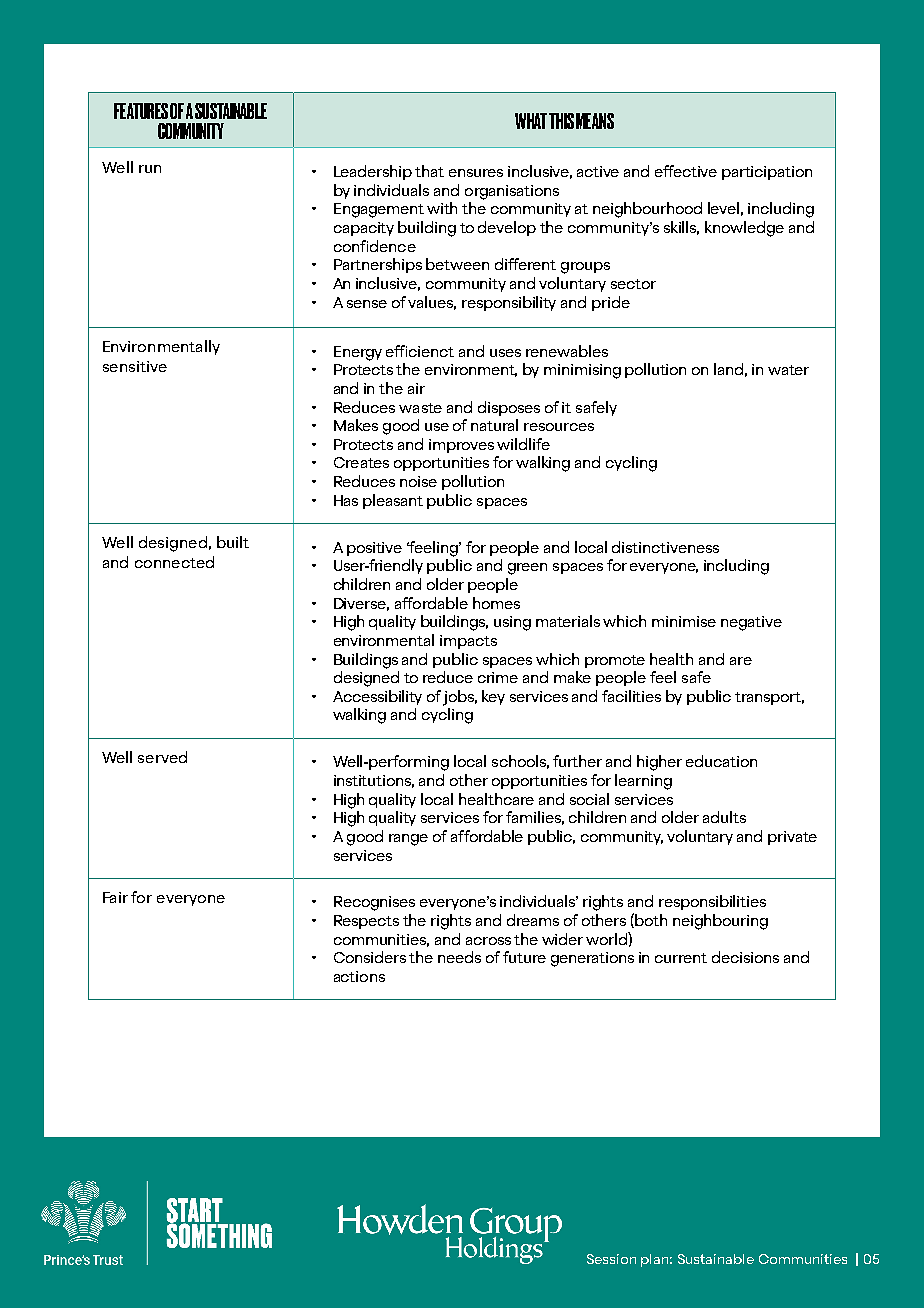 The image size is (924, 1308). I want to click on actions, so click(359, 976).
